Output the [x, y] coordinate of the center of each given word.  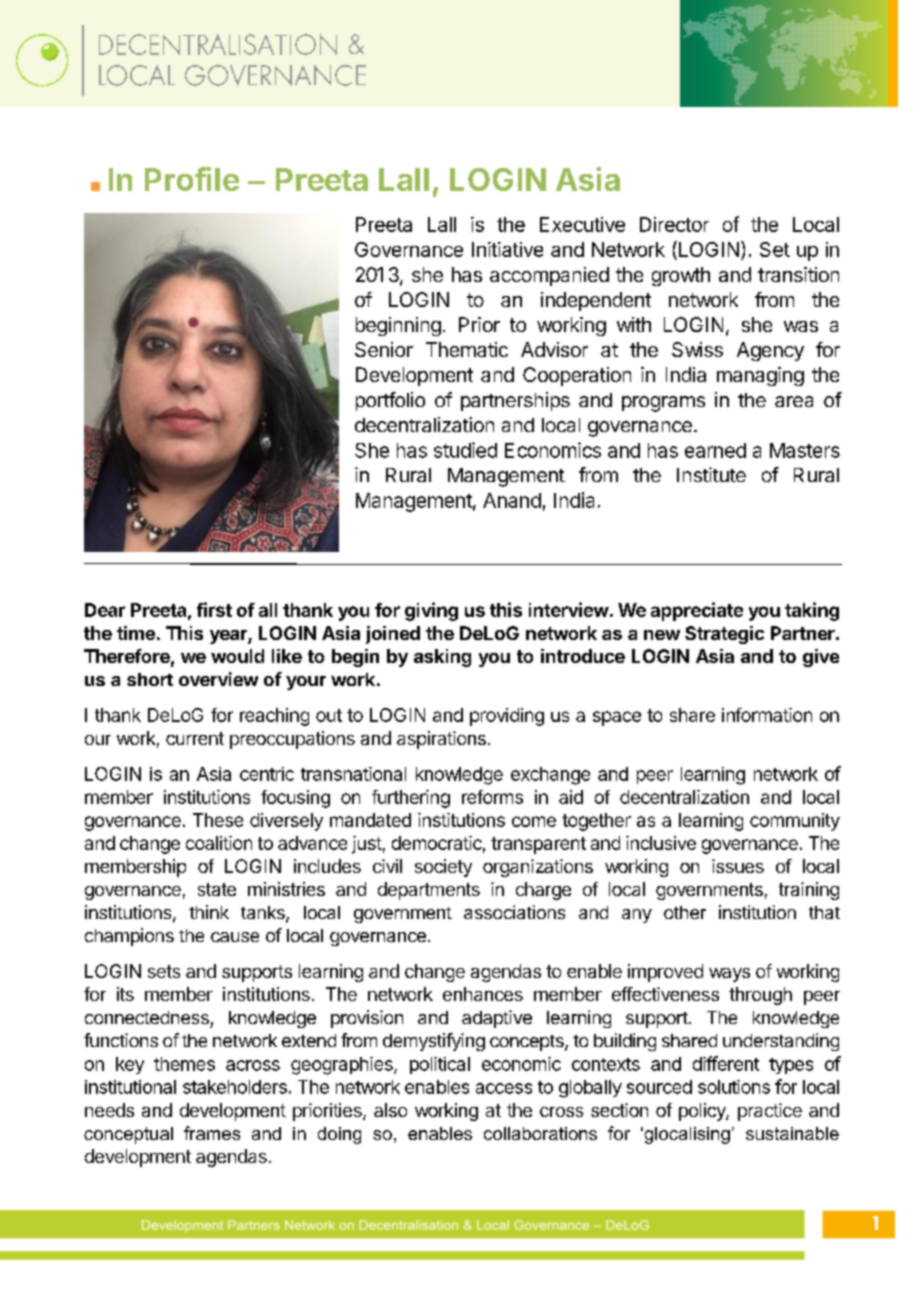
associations [514, 912]
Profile [192, 179]
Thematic [467, 349]
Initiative [507, 249]
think [209, 912]
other [685, 912]
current [195, 738]
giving [431, 611]
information [767, 715]
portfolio [390, 401]
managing [760, 376]
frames [212, 1133]
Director [674, 224]
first [214, 609]
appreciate [697, 611]
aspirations [441, 740]
